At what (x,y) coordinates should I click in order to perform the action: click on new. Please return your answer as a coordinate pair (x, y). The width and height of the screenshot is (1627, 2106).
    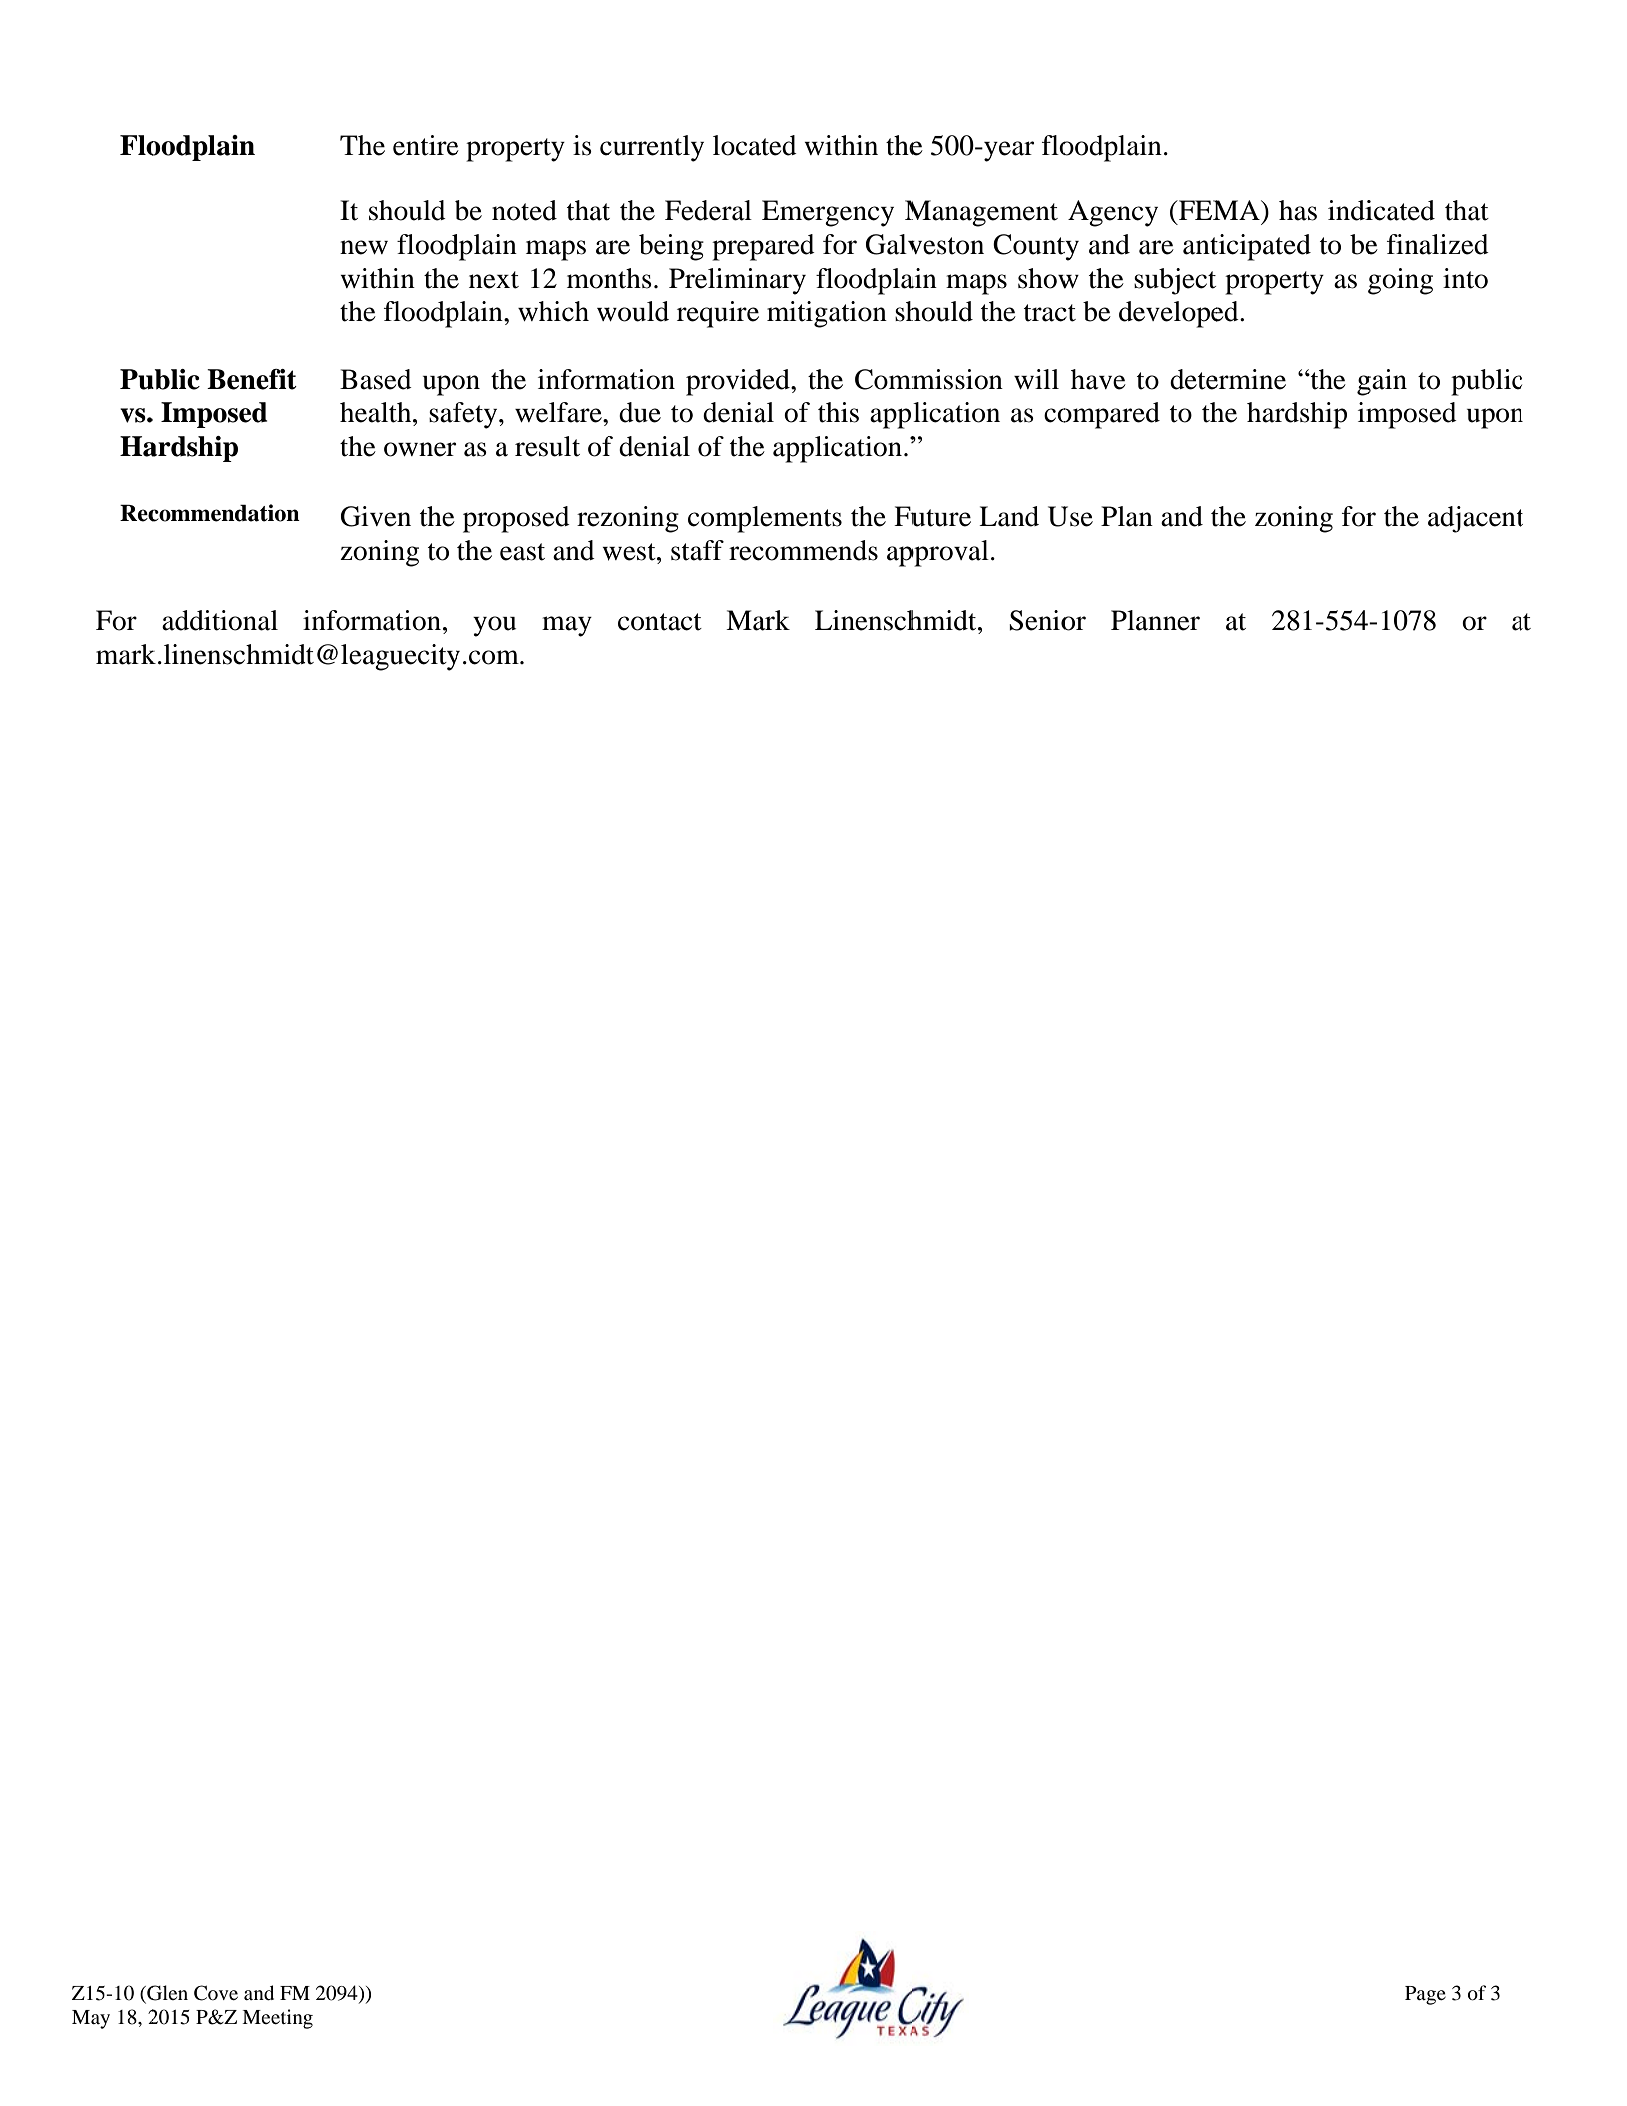
    Looking at the image, I should click on (364, 247).
